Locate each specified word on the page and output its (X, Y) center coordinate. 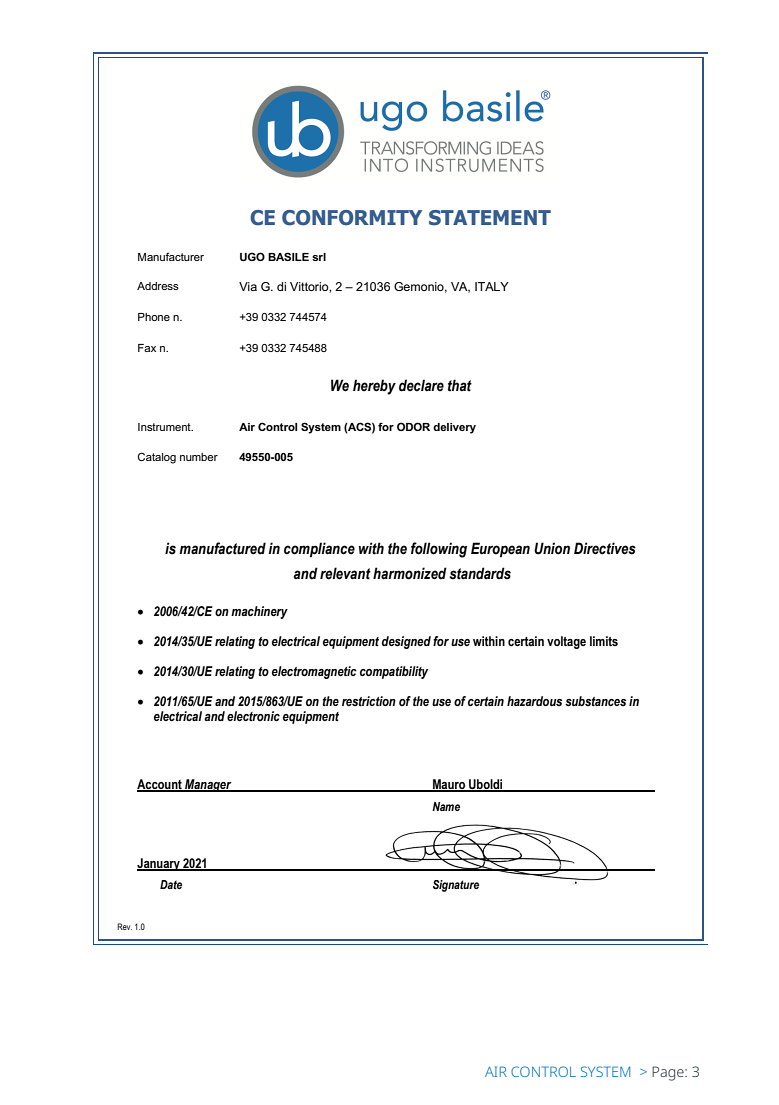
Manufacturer (171, 256)
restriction (369, 701)
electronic (253, 716)
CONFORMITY (352, 218)
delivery (454, 428)
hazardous (534, 701)
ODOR (413, 426)
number (199, 457)
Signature (456, 886)
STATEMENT (490, 218)
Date (171, 884)
